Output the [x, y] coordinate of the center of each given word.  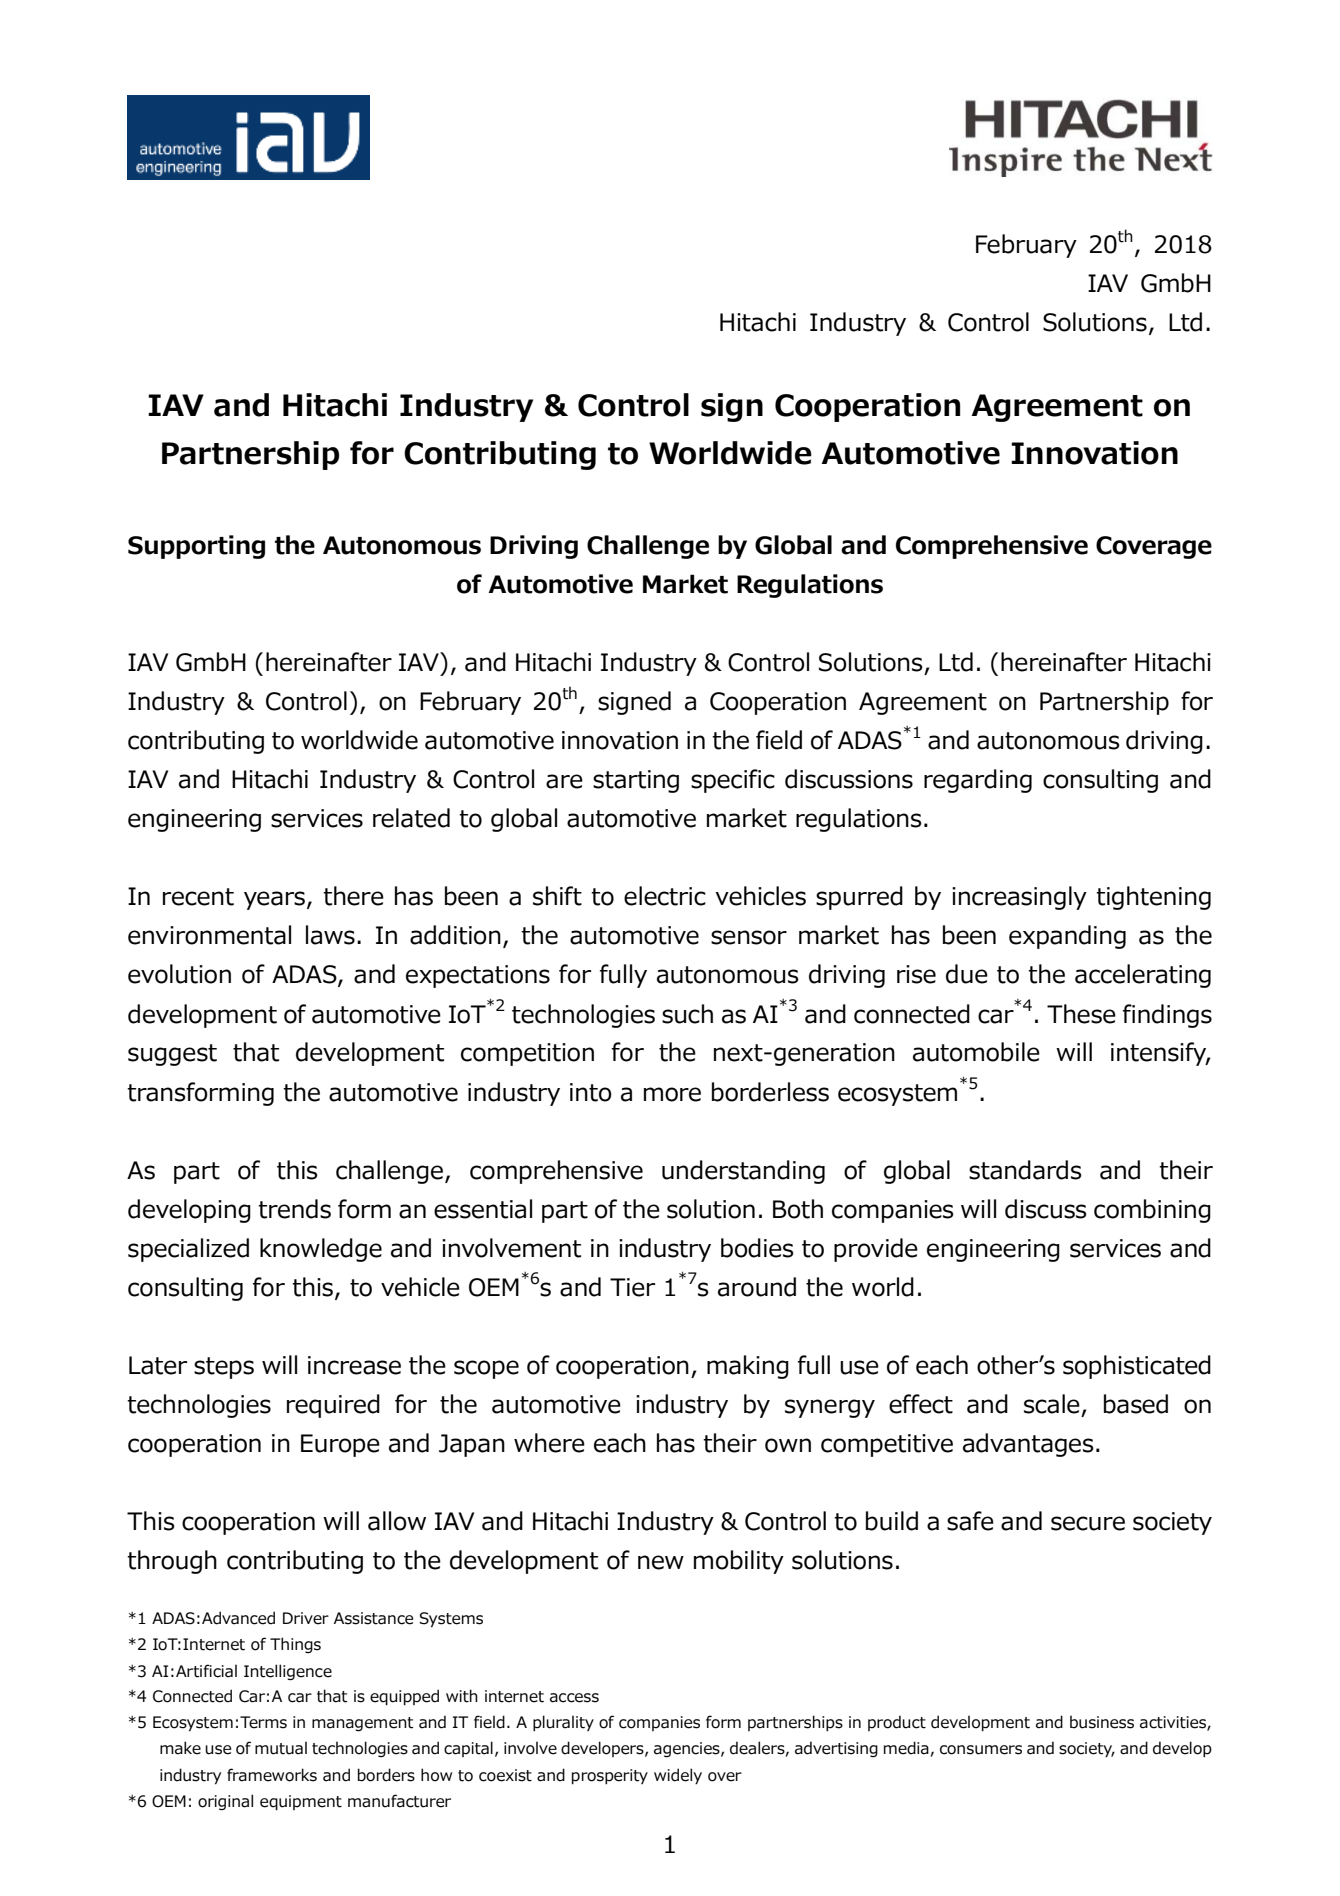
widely [678, 1776]
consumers [981, 1750]
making [748, 1367]
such [687, 1014]
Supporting [196, 547]
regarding [978, 781]
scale [1052, 1404]
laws [330, 935]
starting [636, 781]
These [1081, 1014]
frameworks [272, 1775]
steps [224, 1368]
